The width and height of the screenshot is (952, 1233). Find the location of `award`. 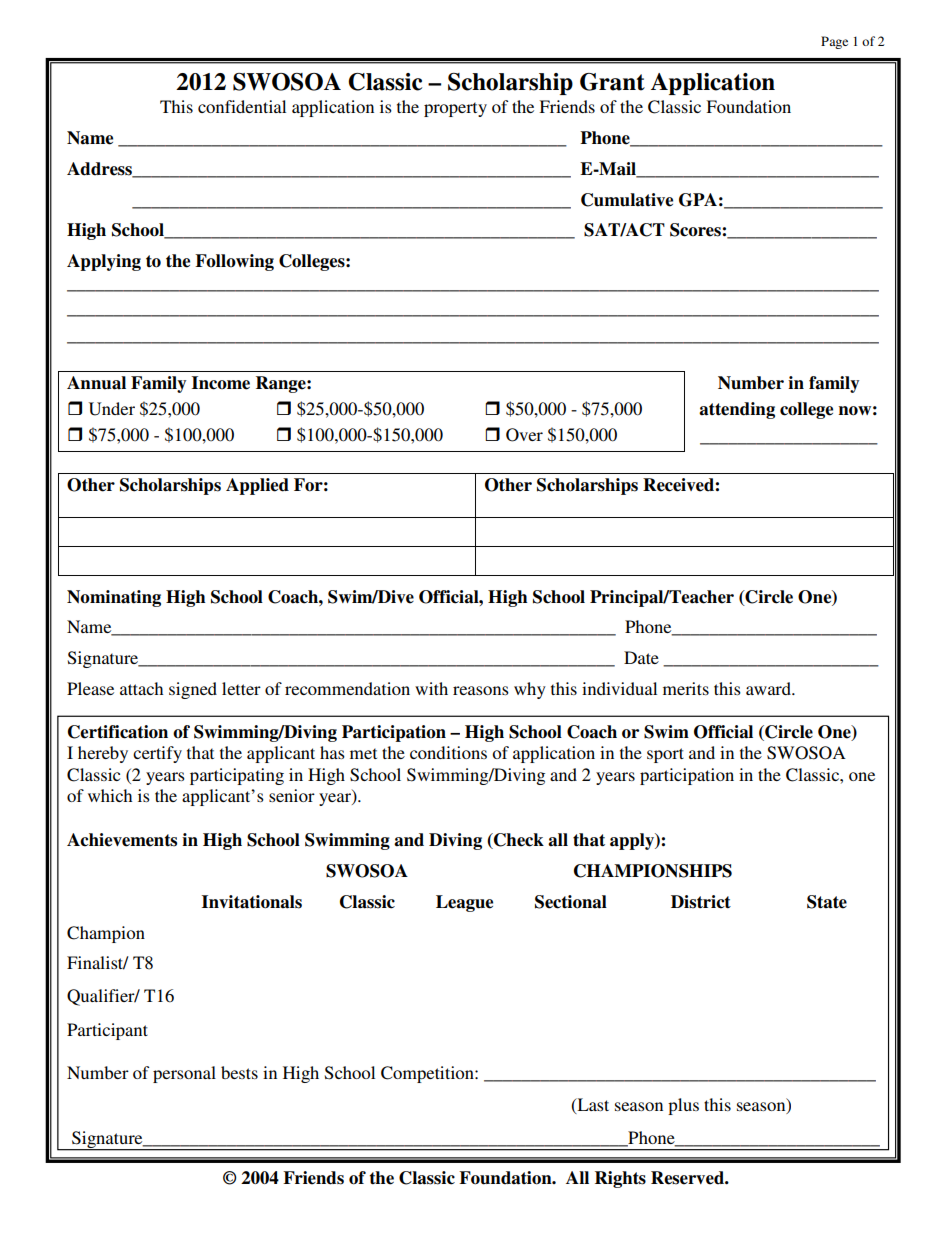

award is located at coordinates (769, 688).
